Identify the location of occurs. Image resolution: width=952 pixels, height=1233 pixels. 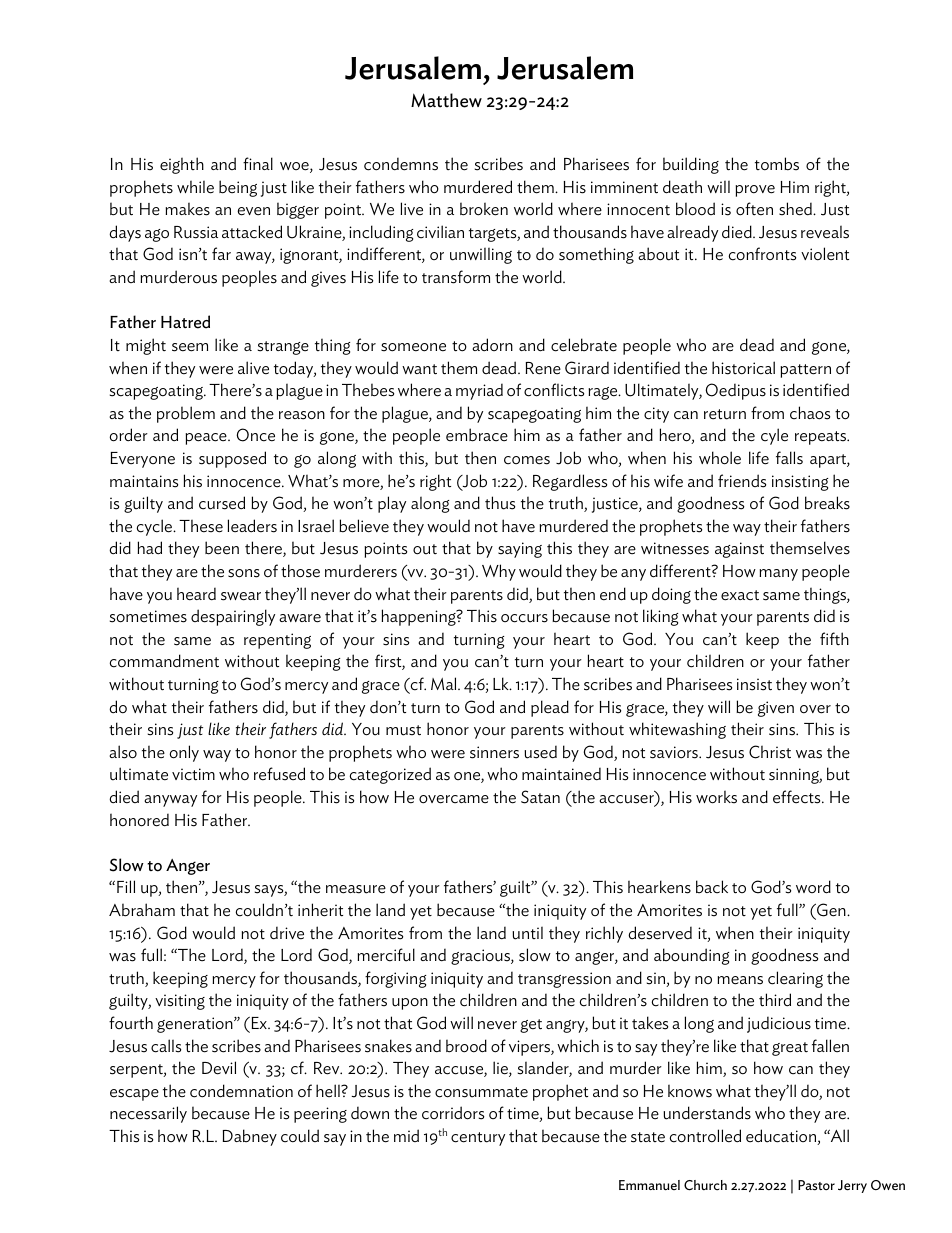
(524, 618).
